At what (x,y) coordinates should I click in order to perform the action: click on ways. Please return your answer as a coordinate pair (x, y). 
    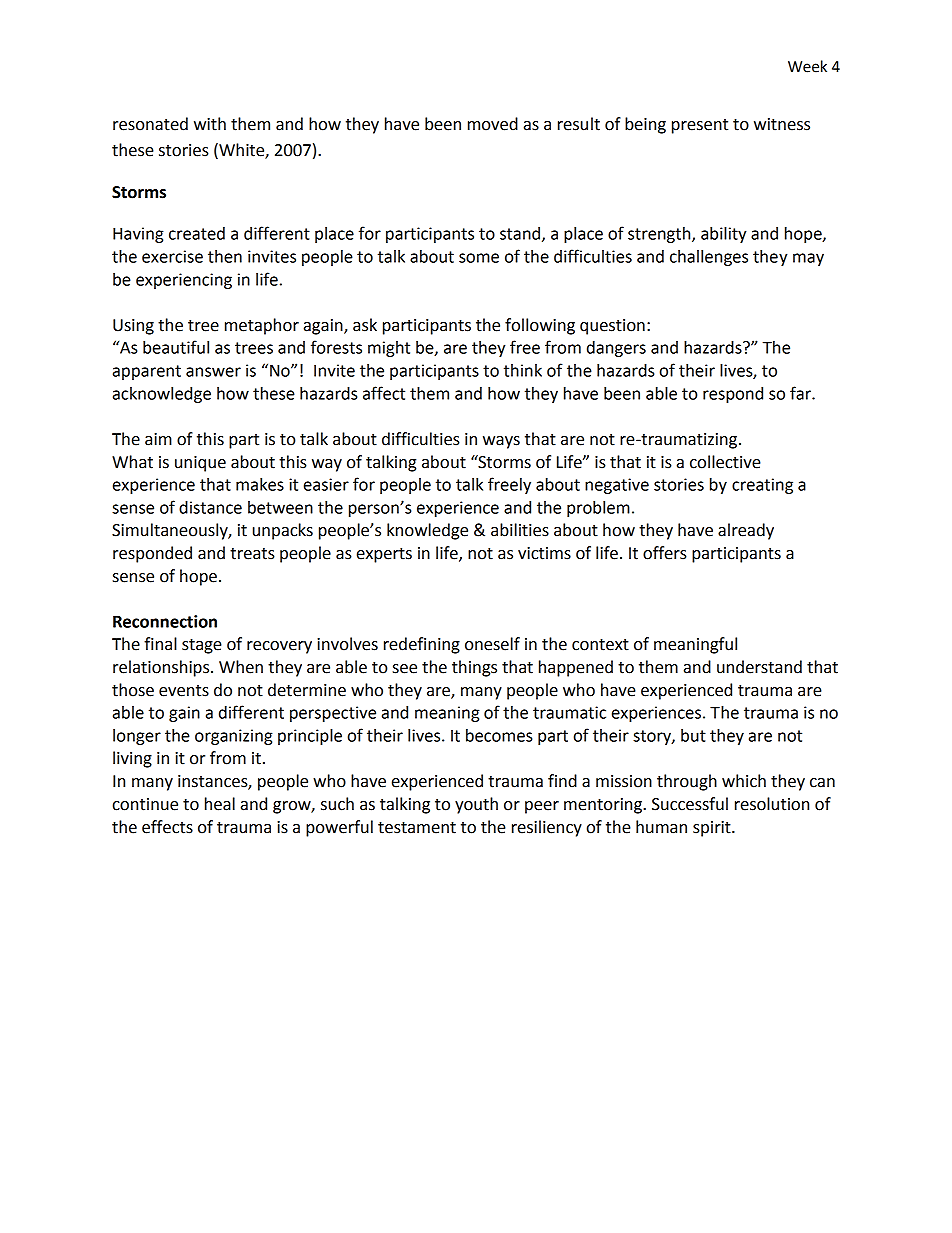
    Looking at the image, I should click on (501, 442).
